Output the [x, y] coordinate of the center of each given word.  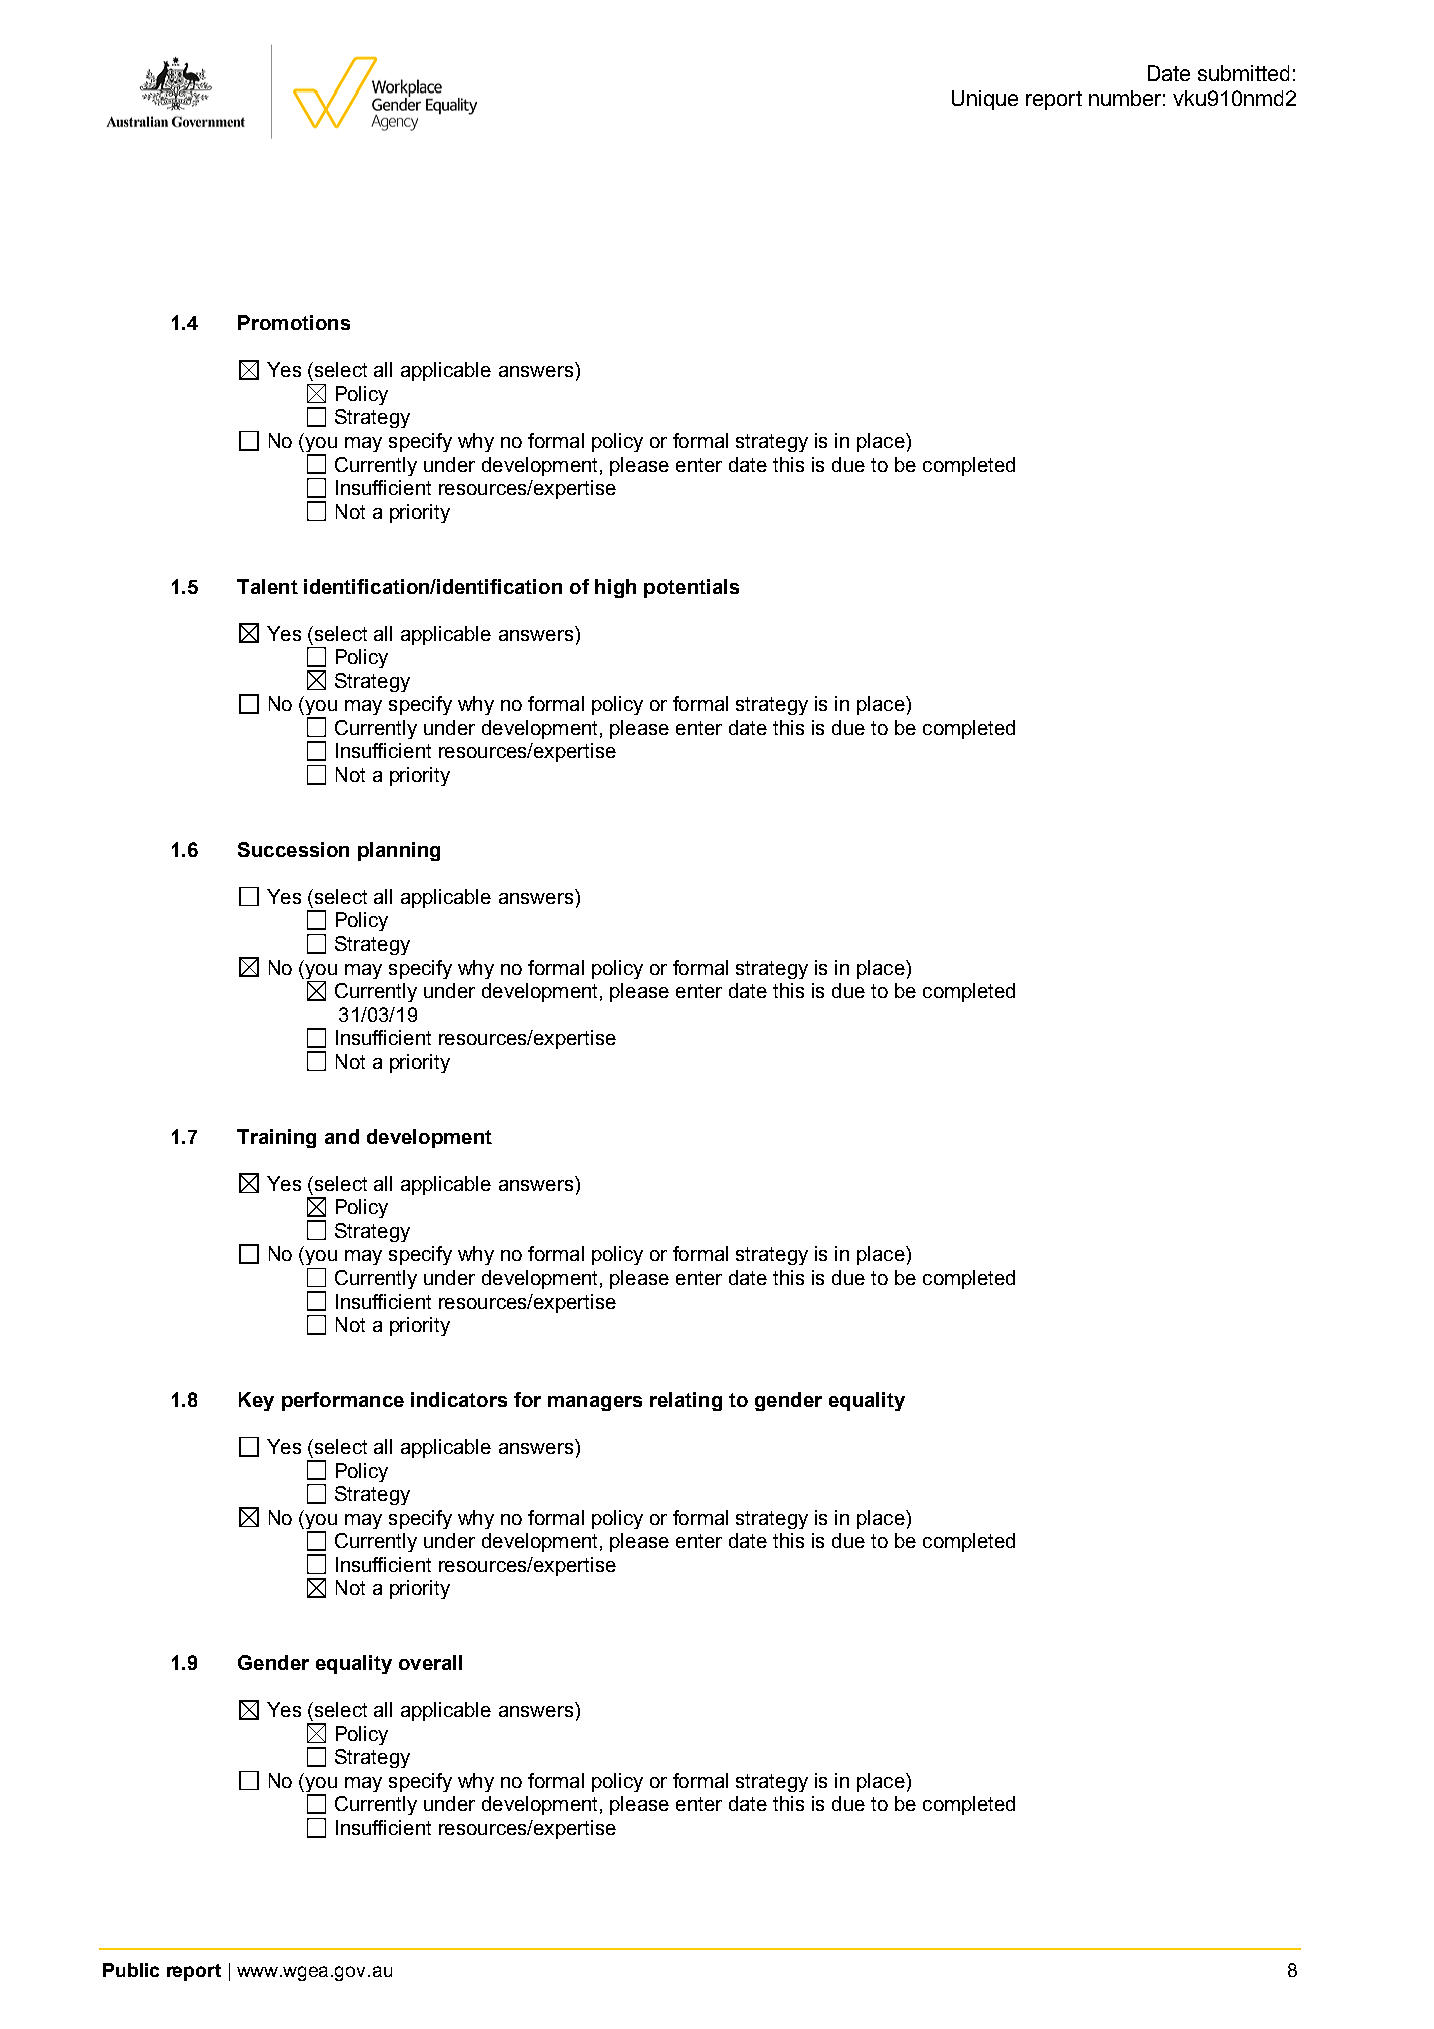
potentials [691, 588]
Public [131, 1970]
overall [430, 1662]
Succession [293, 849]
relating [686, 1401]
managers [595, 1403]
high [615, 588]
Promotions [294, 322]
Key [256, 1401]
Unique [985, 100]
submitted [1243, 73]
